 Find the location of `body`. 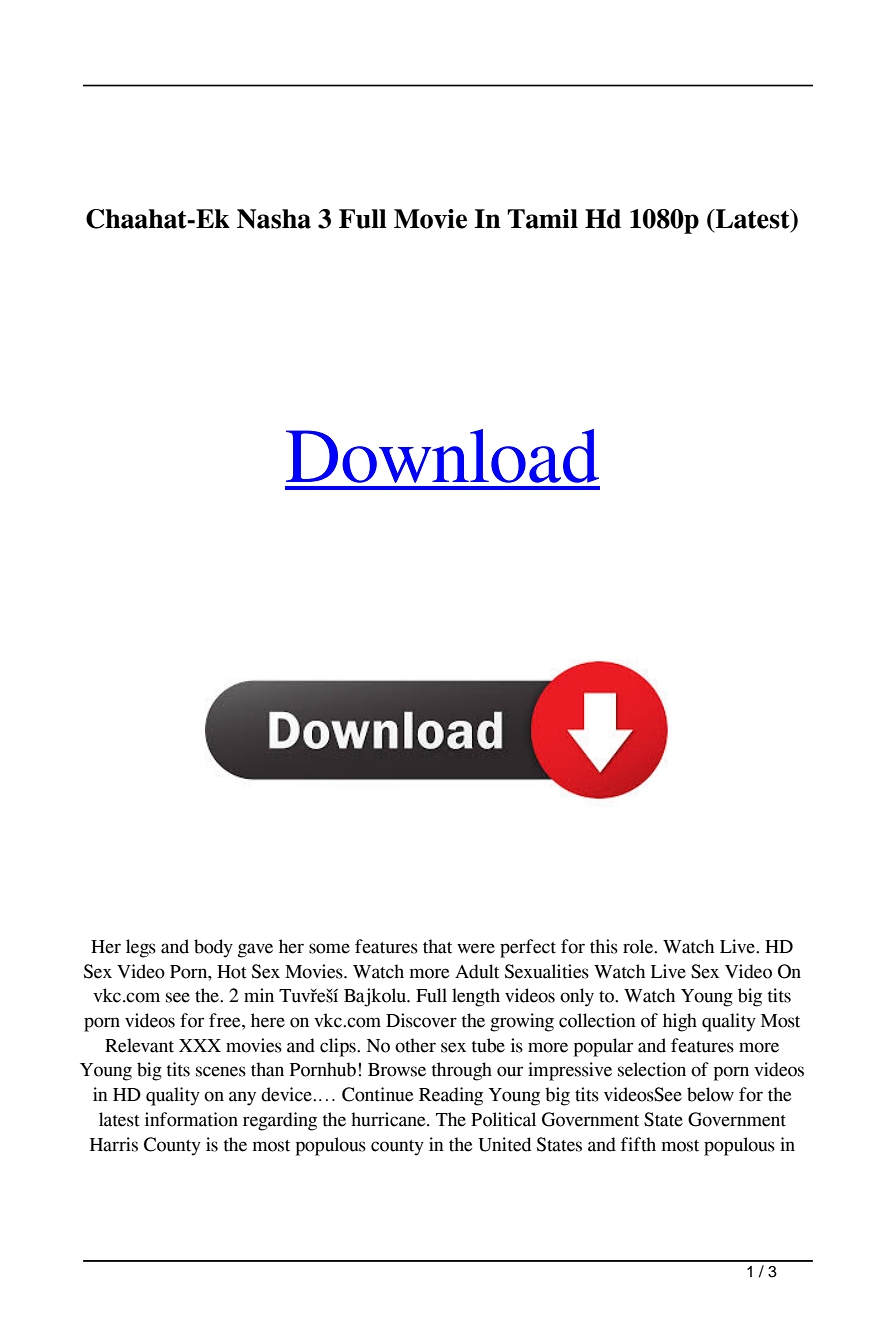

body is located at coordinates (213, 948).
